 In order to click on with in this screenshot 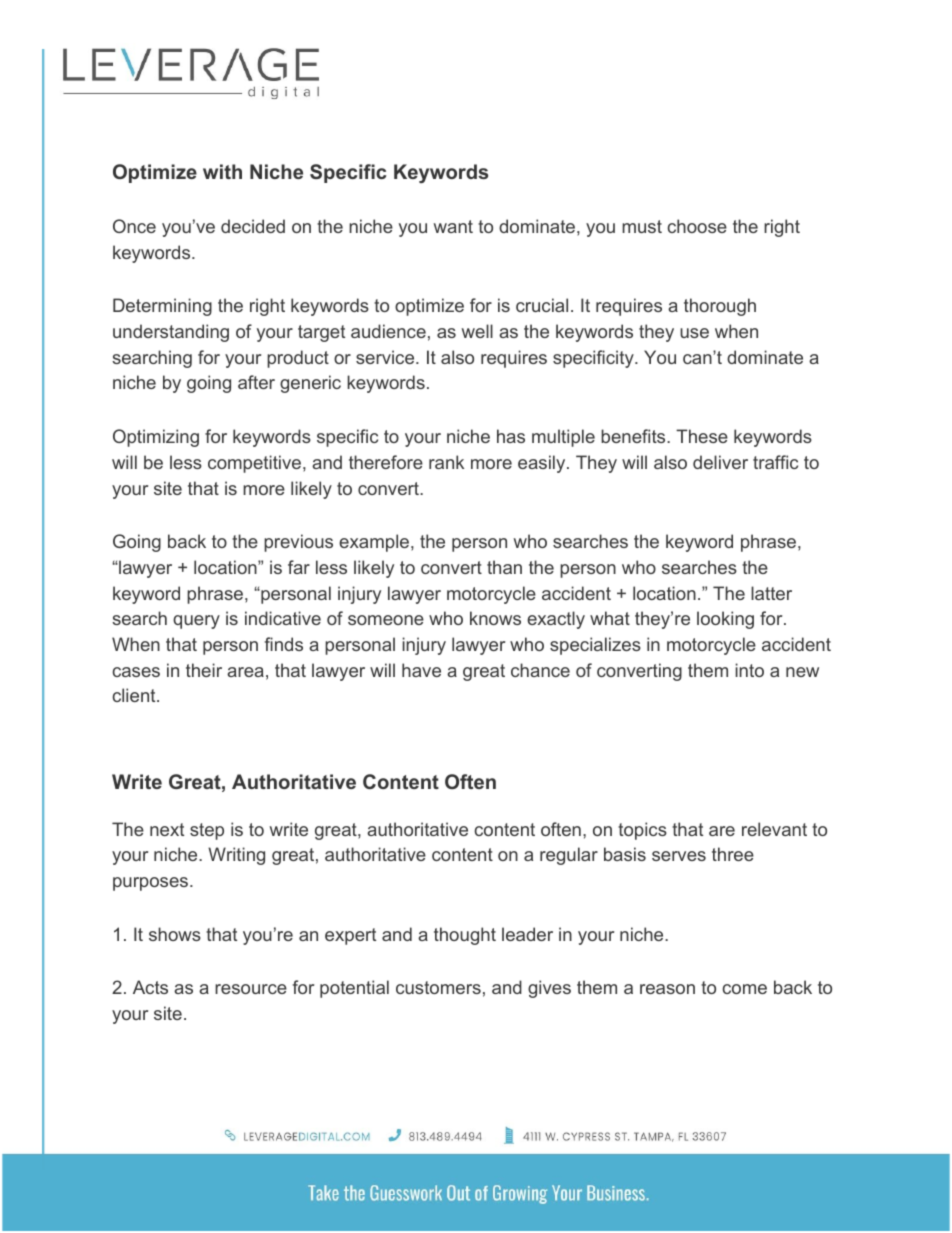, I will do `click(222, 171)`.
